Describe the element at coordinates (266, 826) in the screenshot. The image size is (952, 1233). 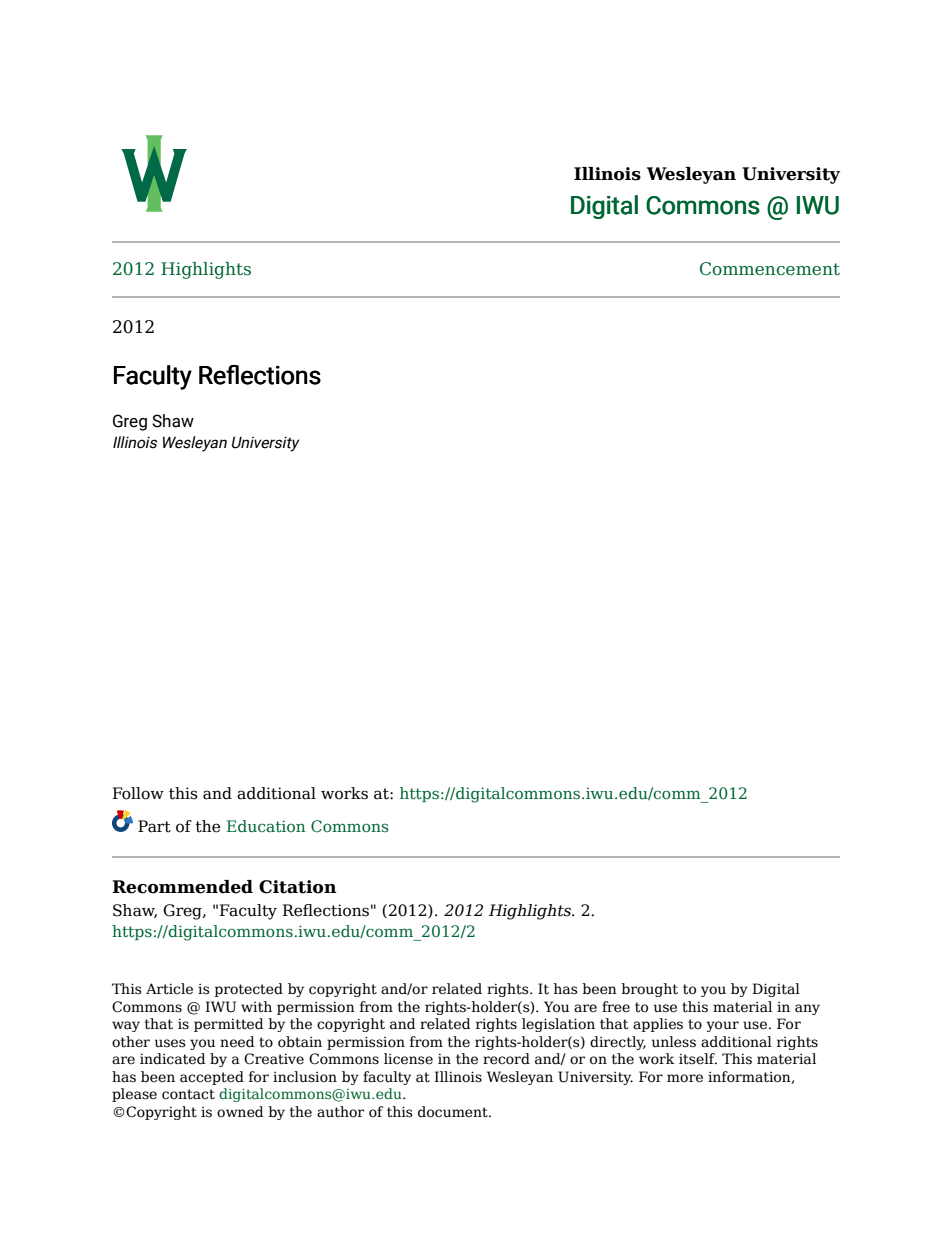
I see `Education` at that location.
